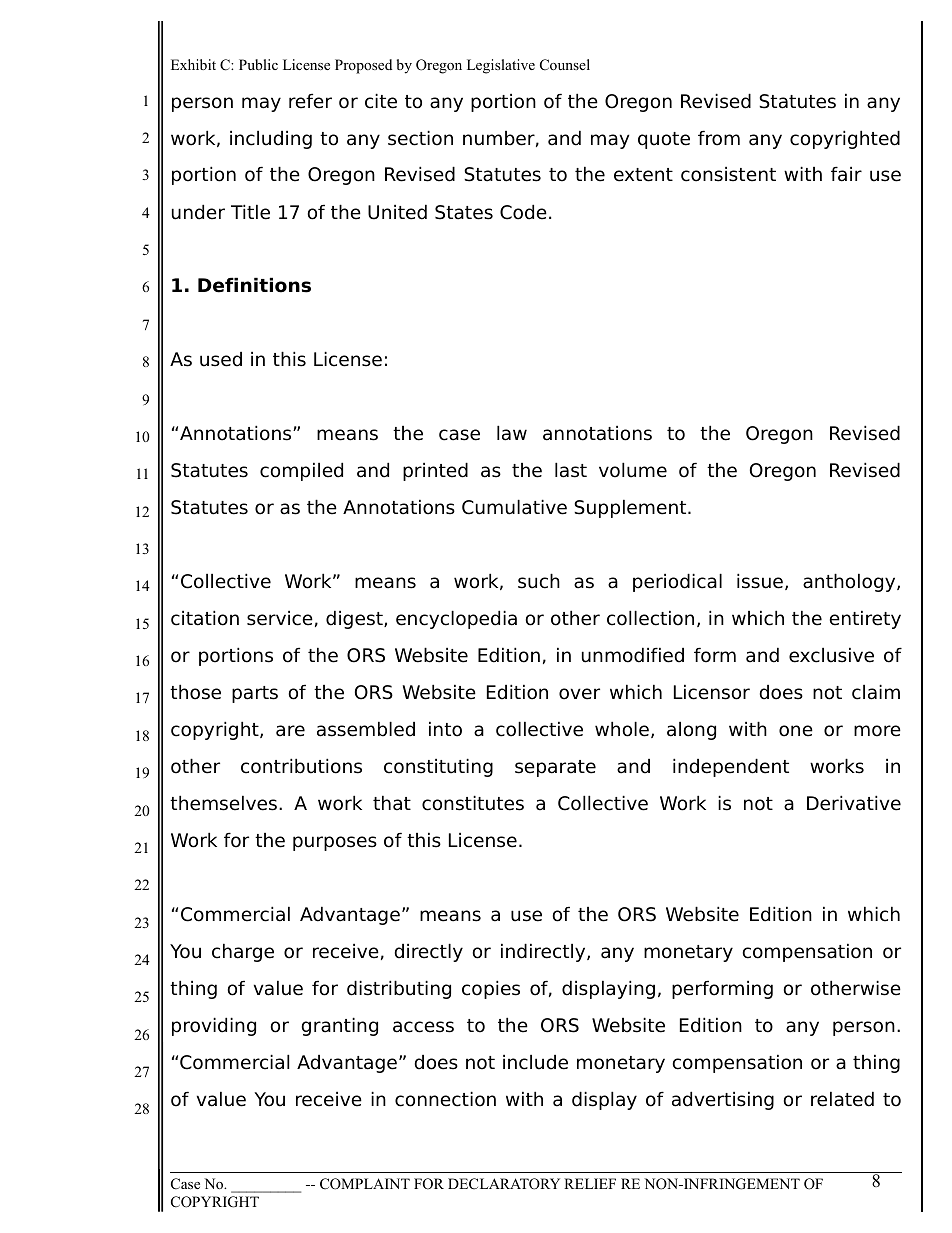 The width and height of the screenshot is (952, 1233). What do you see at coordinates (831, 655) in the screenshot?
I see `exclusive` at bounding box center [831, 655].
